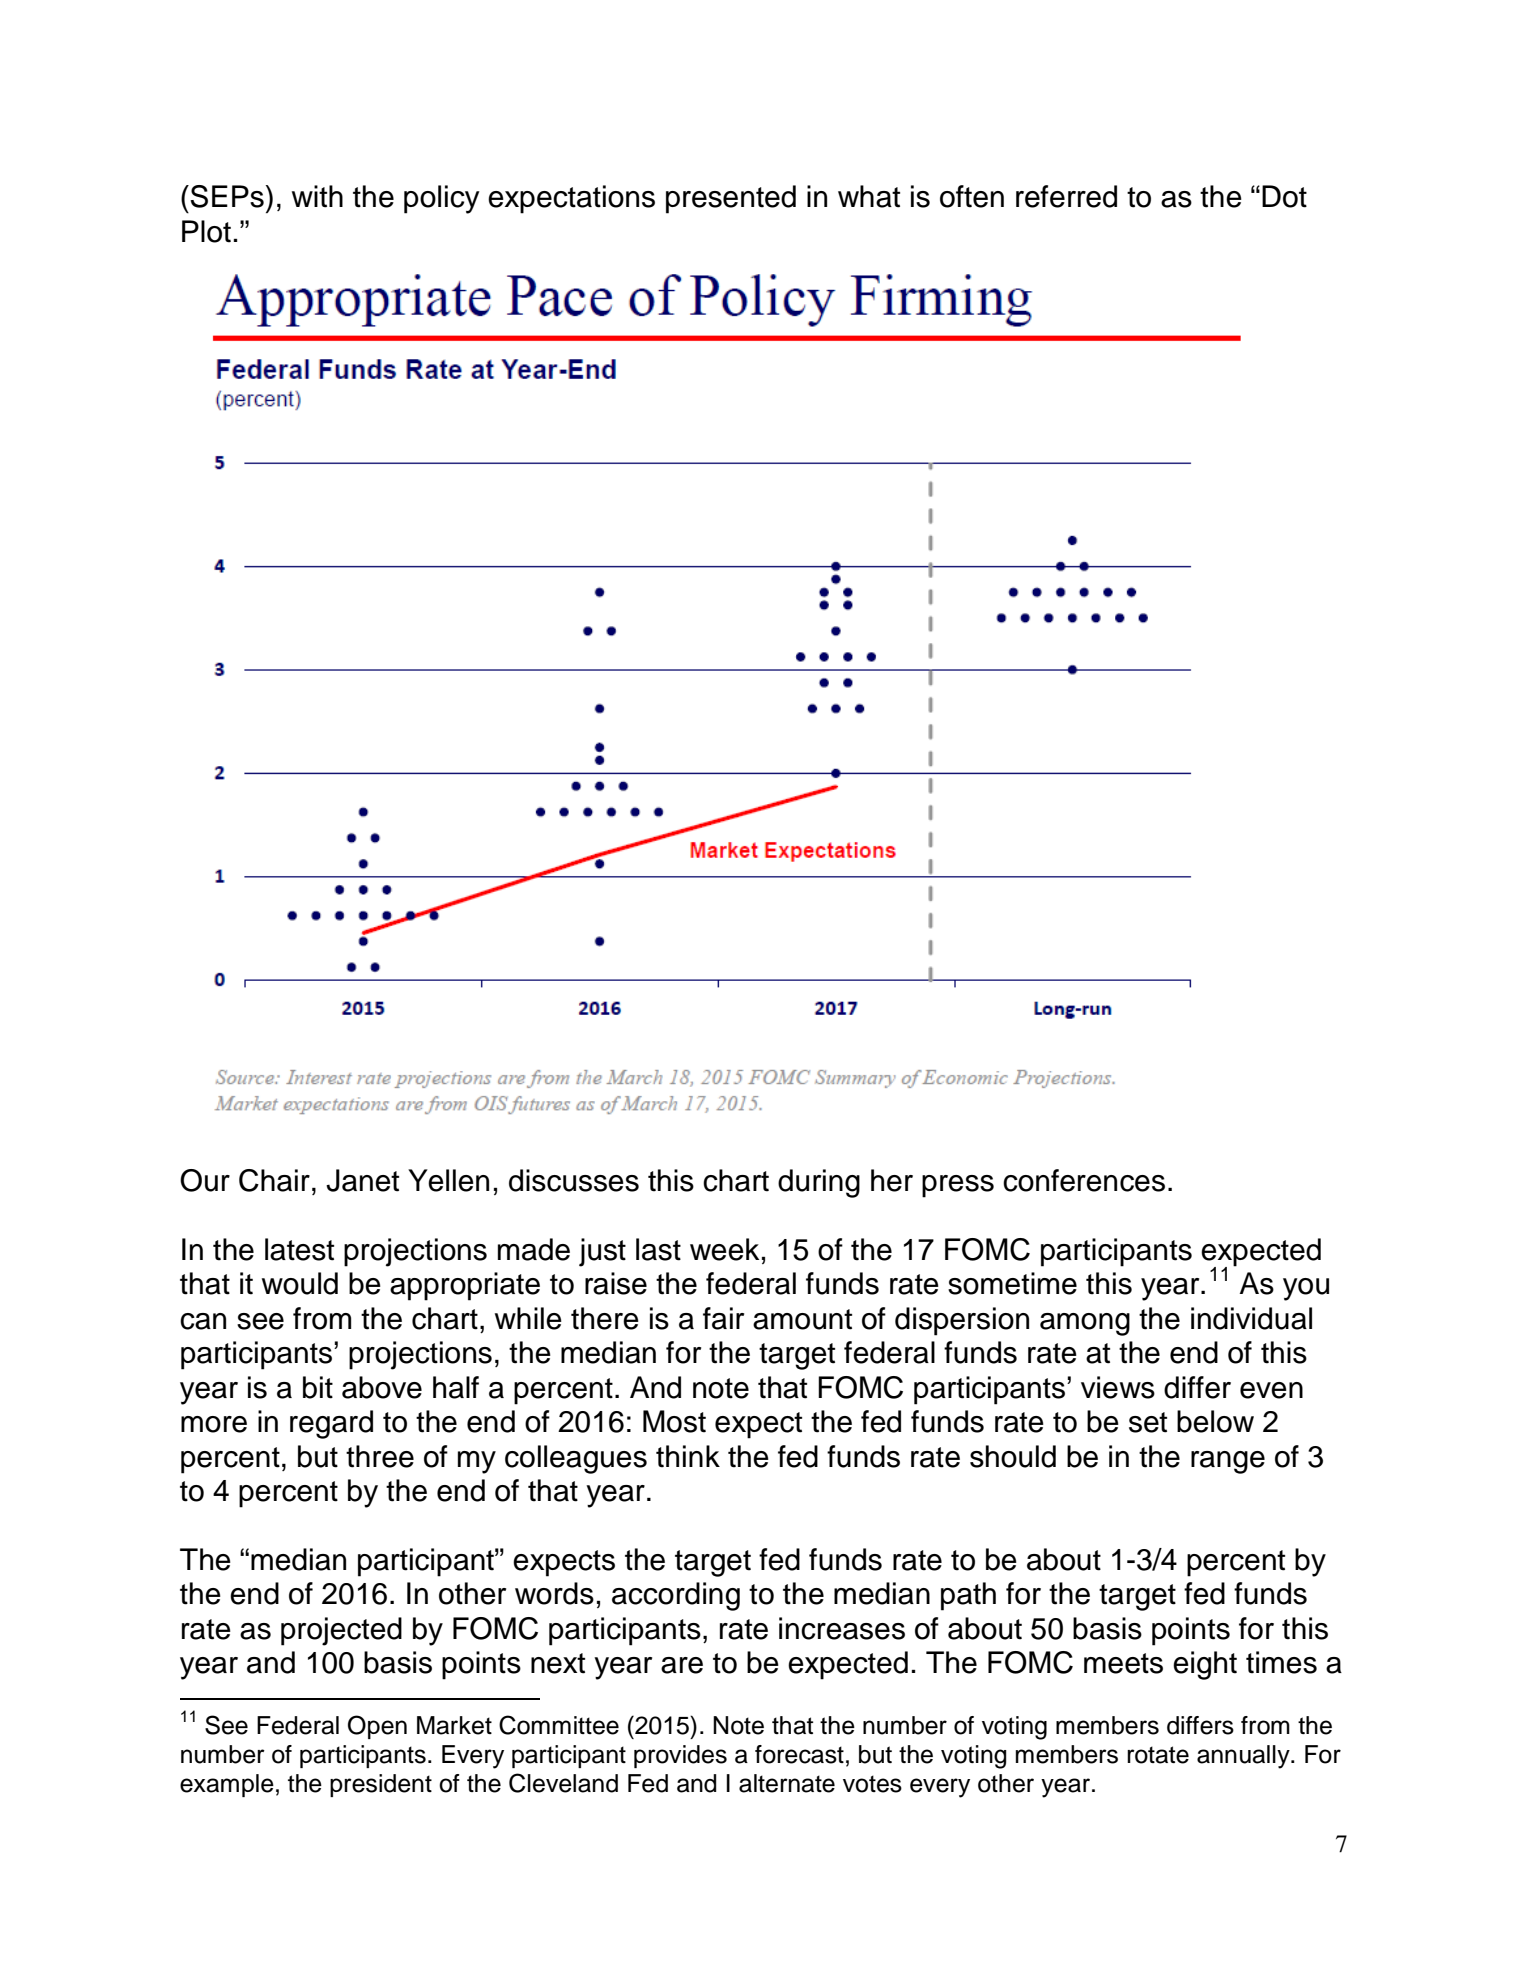  What do you see at coordinates (723, 1318) in the screenshot?
I see `fair` at bounding box center [723, 1318].
